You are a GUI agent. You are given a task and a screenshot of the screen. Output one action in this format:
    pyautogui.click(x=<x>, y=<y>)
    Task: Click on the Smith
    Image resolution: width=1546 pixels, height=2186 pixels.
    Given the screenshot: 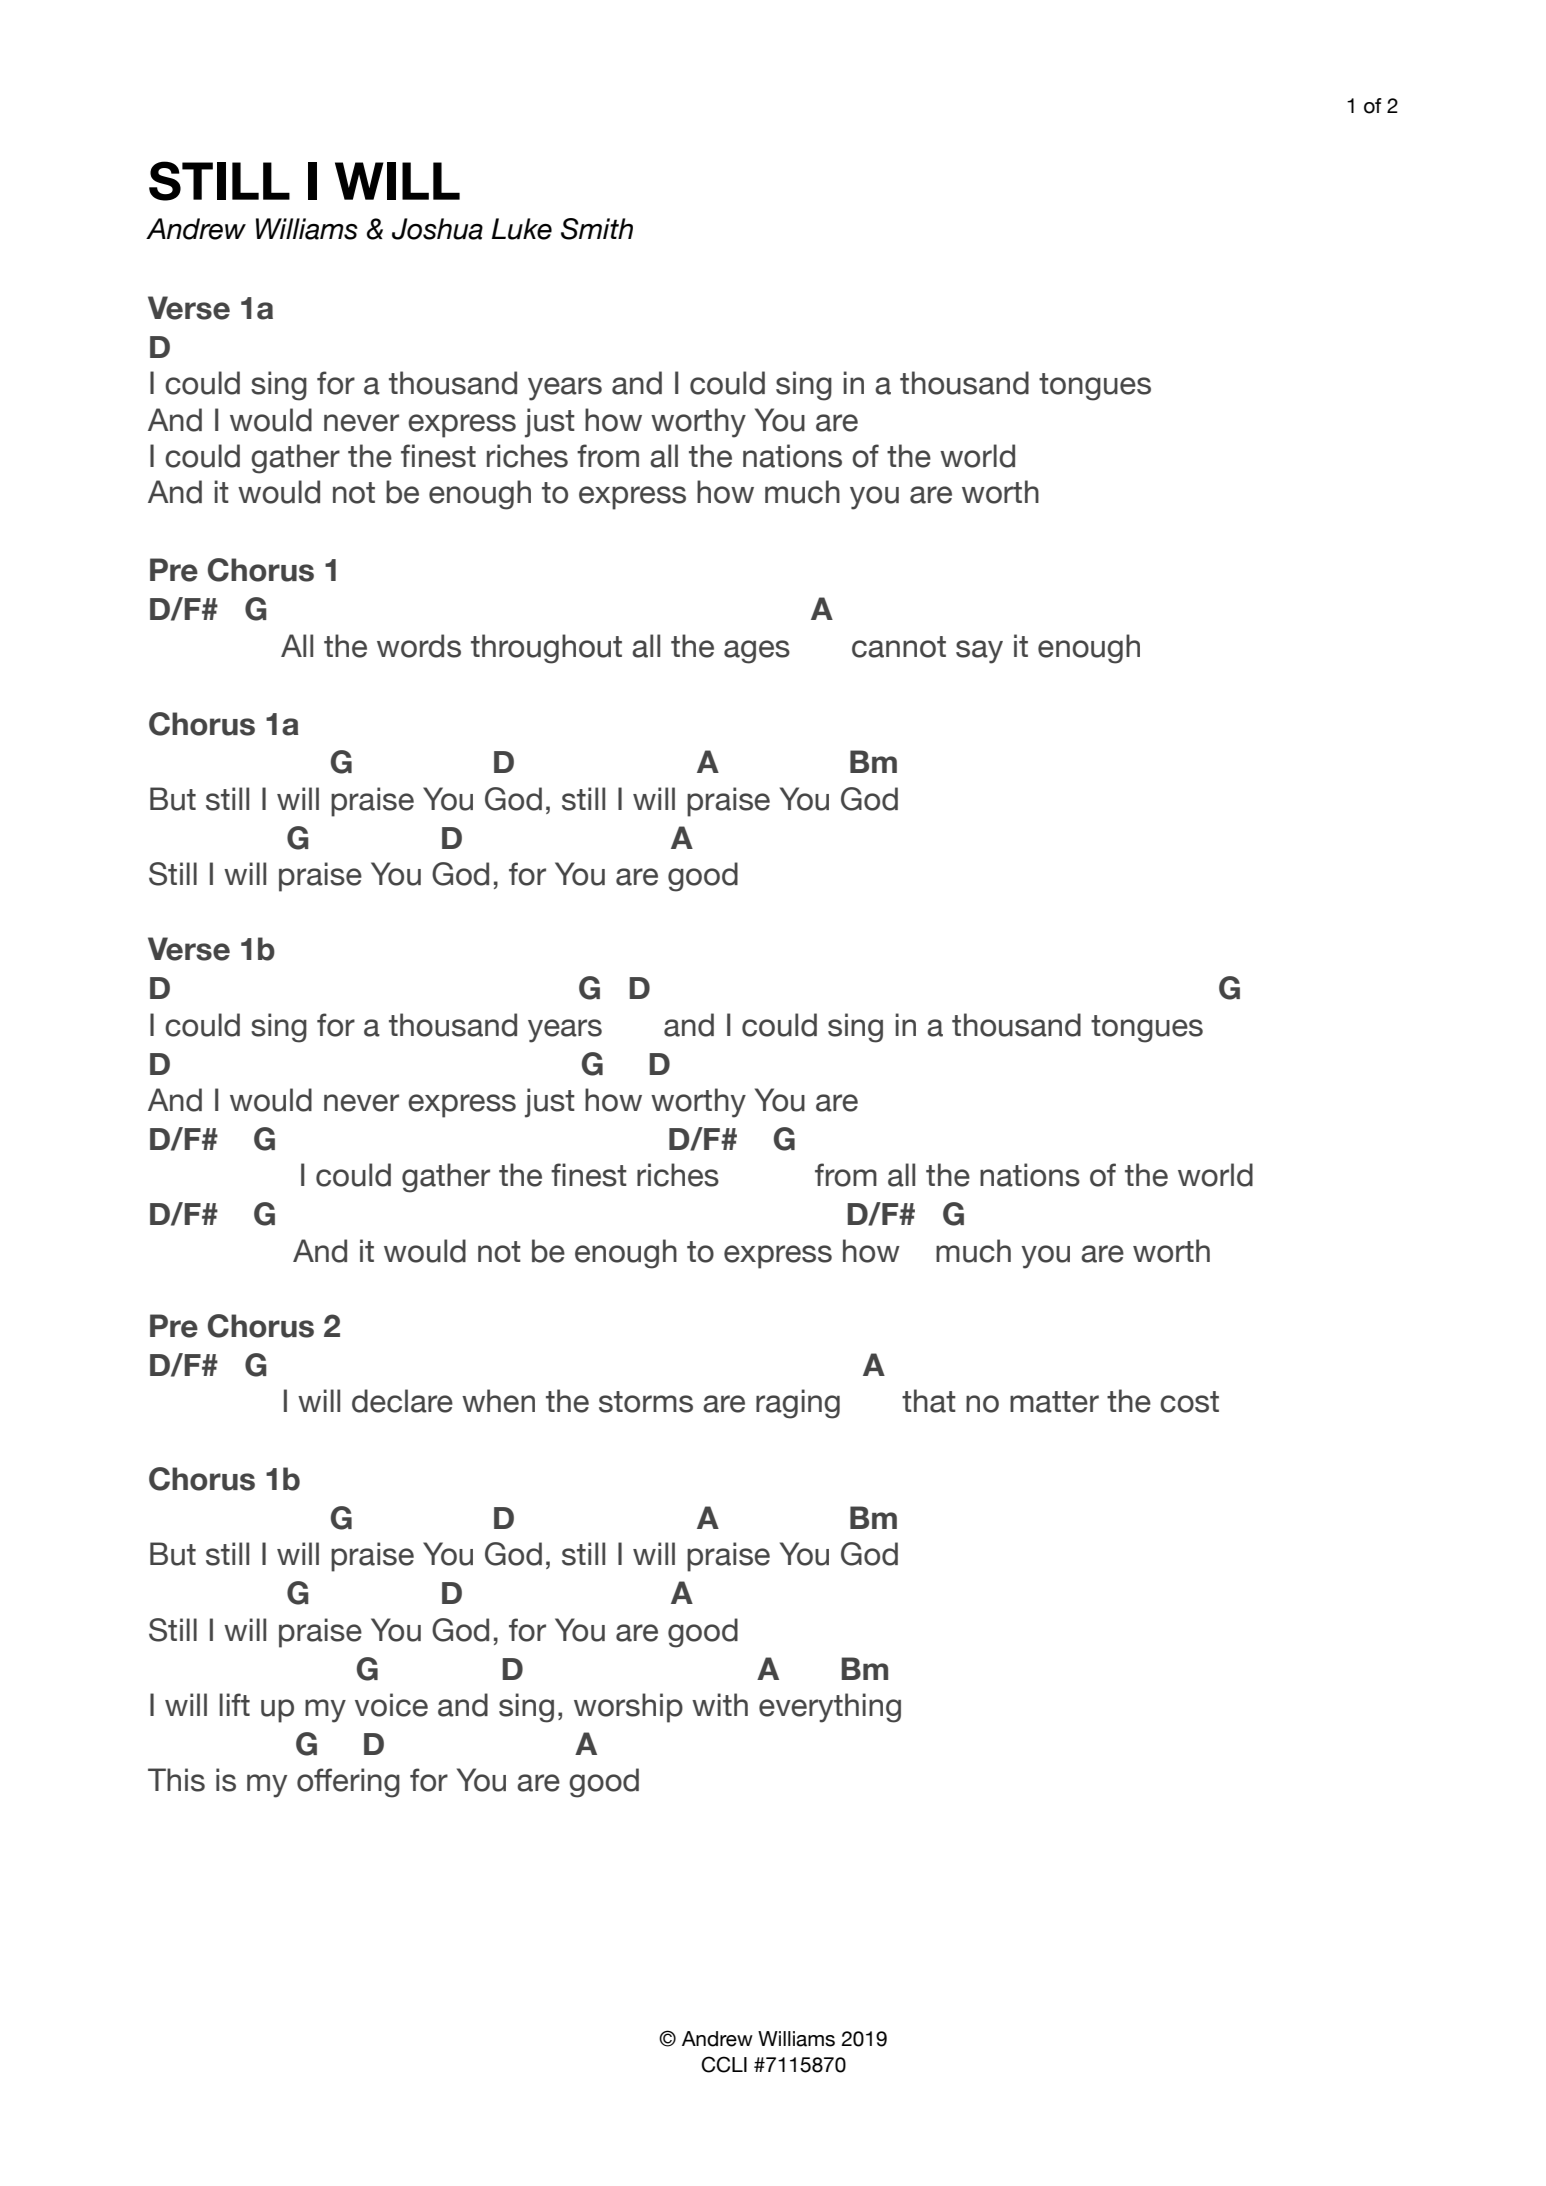 What is the action you would take?
    pyautogui.click(x=597, y=229)
